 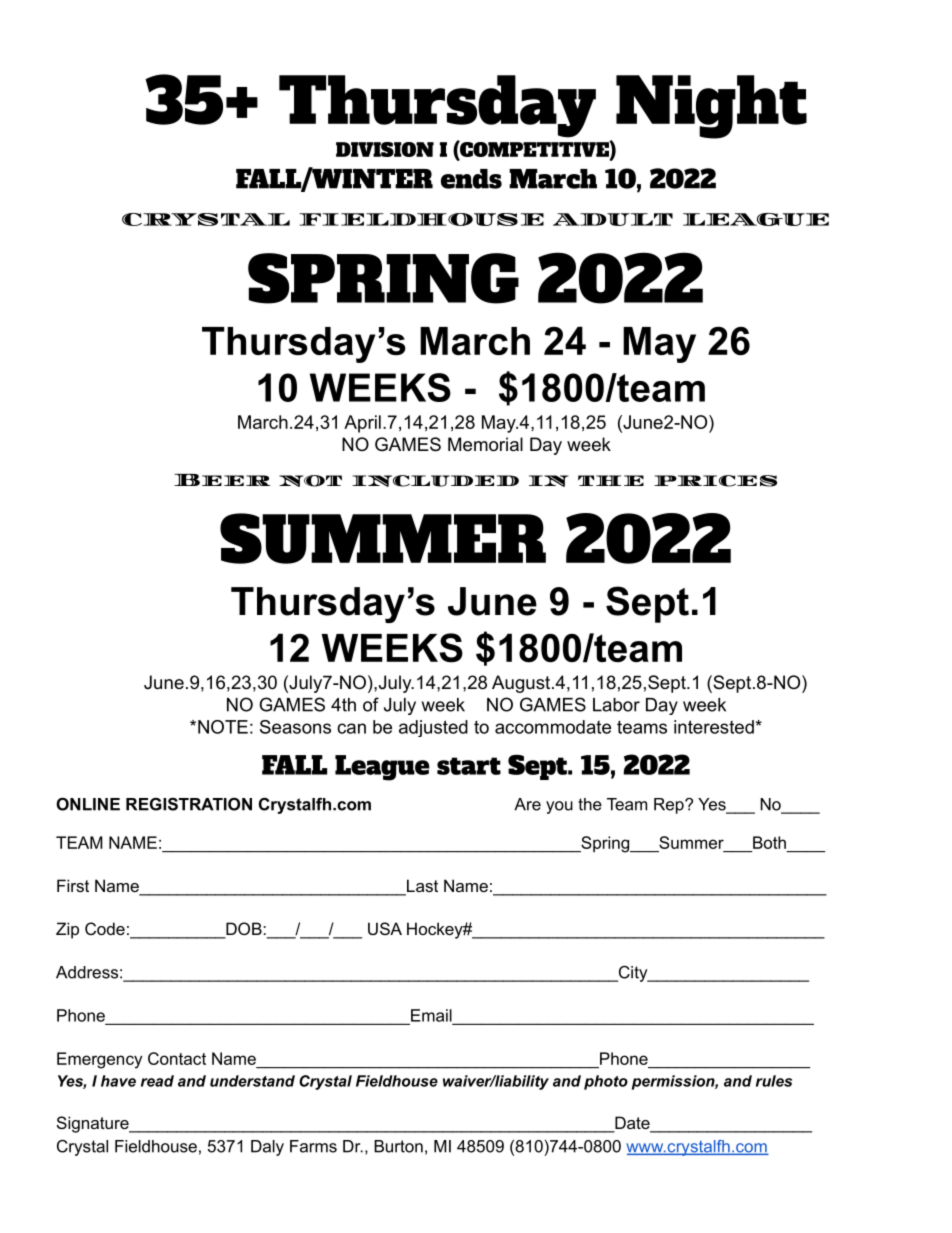 I want to click on Zip, so click(x=67, y=930).
